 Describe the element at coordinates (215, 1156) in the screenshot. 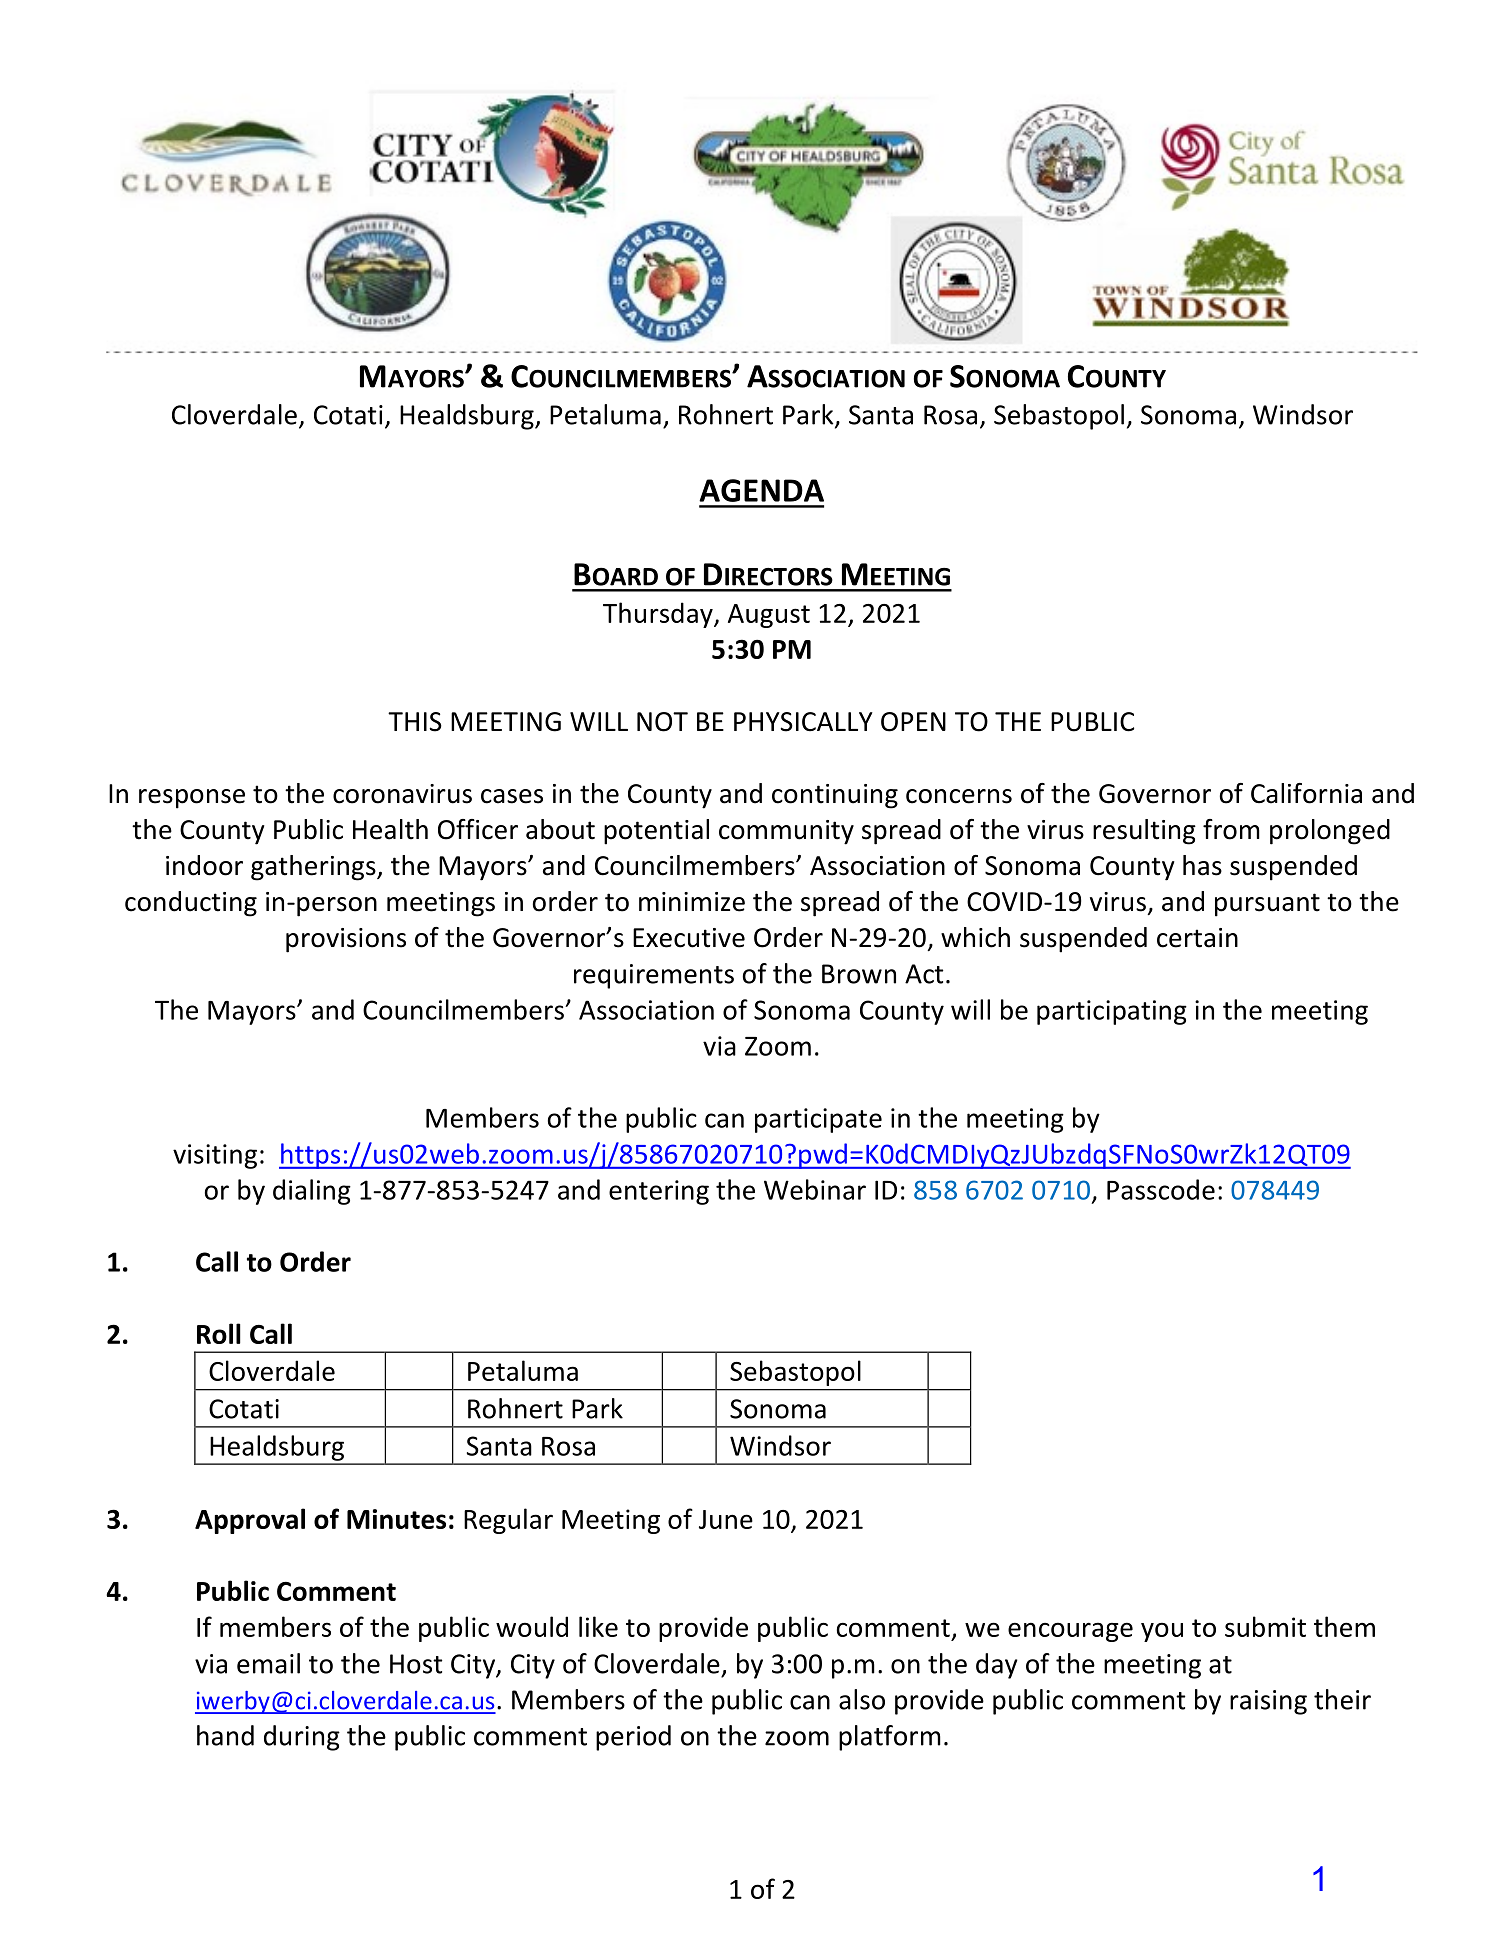

I see `visiting` at that location.
